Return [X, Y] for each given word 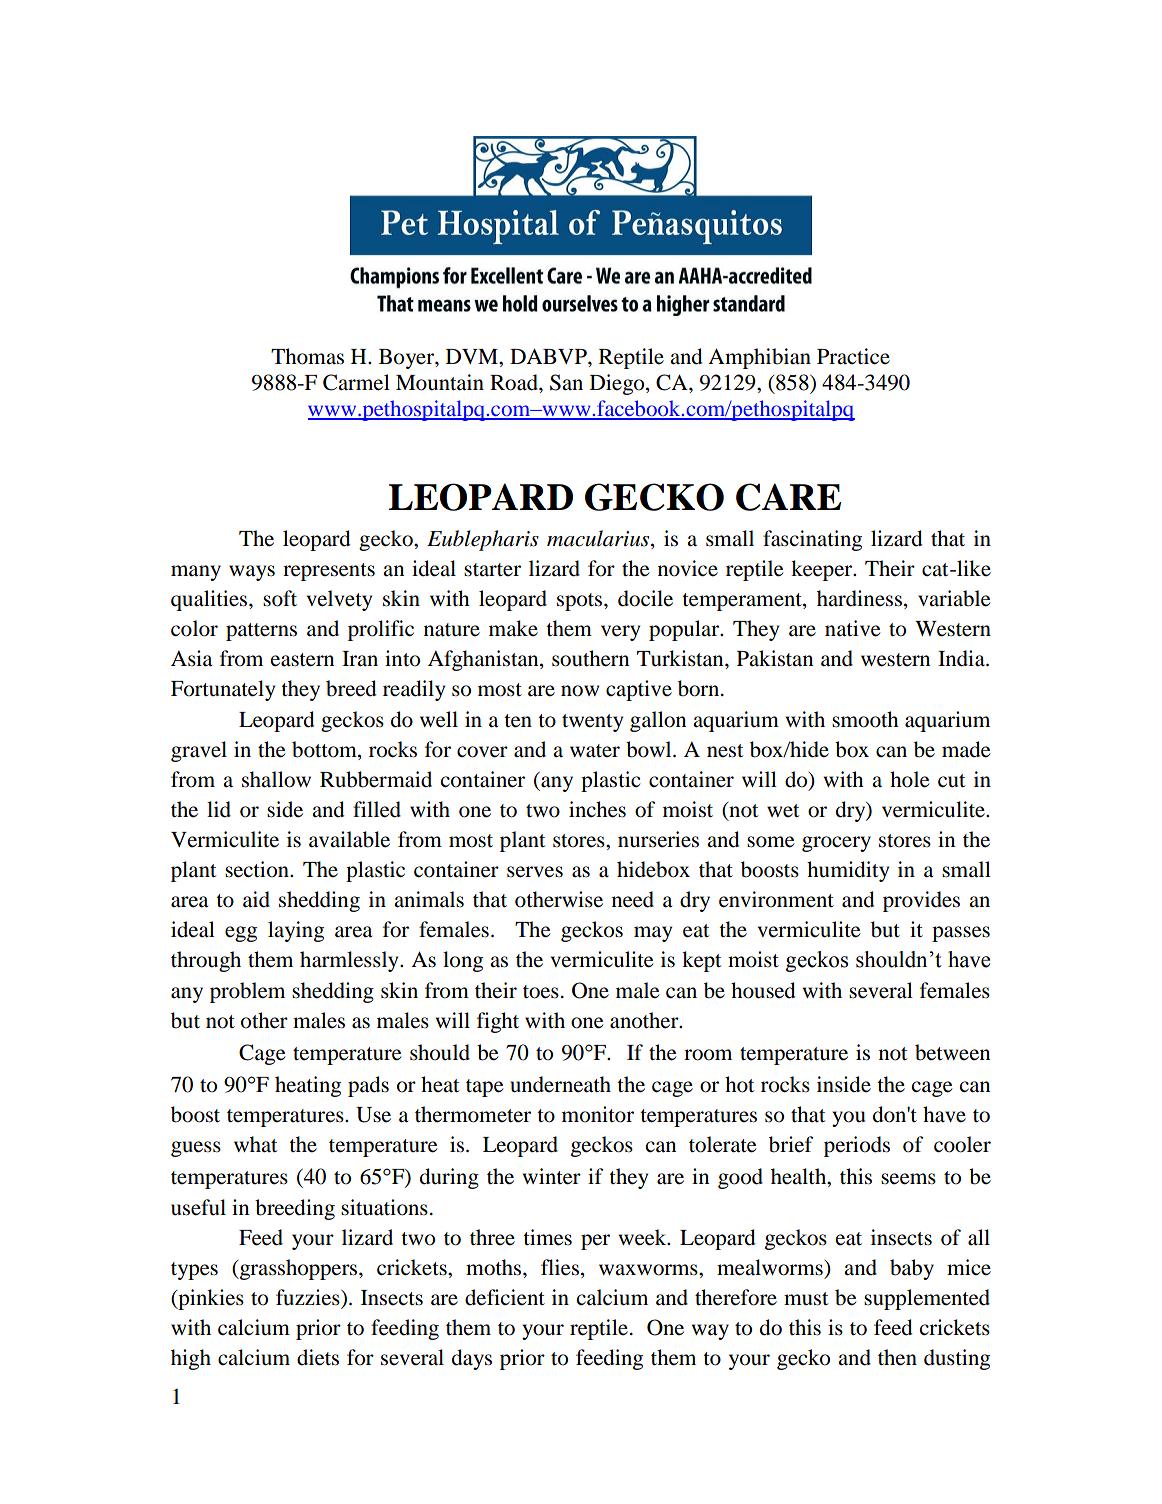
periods [857, 1146]
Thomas [307, 356]
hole [909, 779]
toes [541, 992]
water [595, 751]
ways [252, 573]
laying [296, 931]
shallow [276, 779]
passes [961, 934]
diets [318, 1357]
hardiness [859, 598]
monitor [598, 1114]
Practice [853, 356]
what [255, 1144]
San [566, 382]
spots [581, 602]
